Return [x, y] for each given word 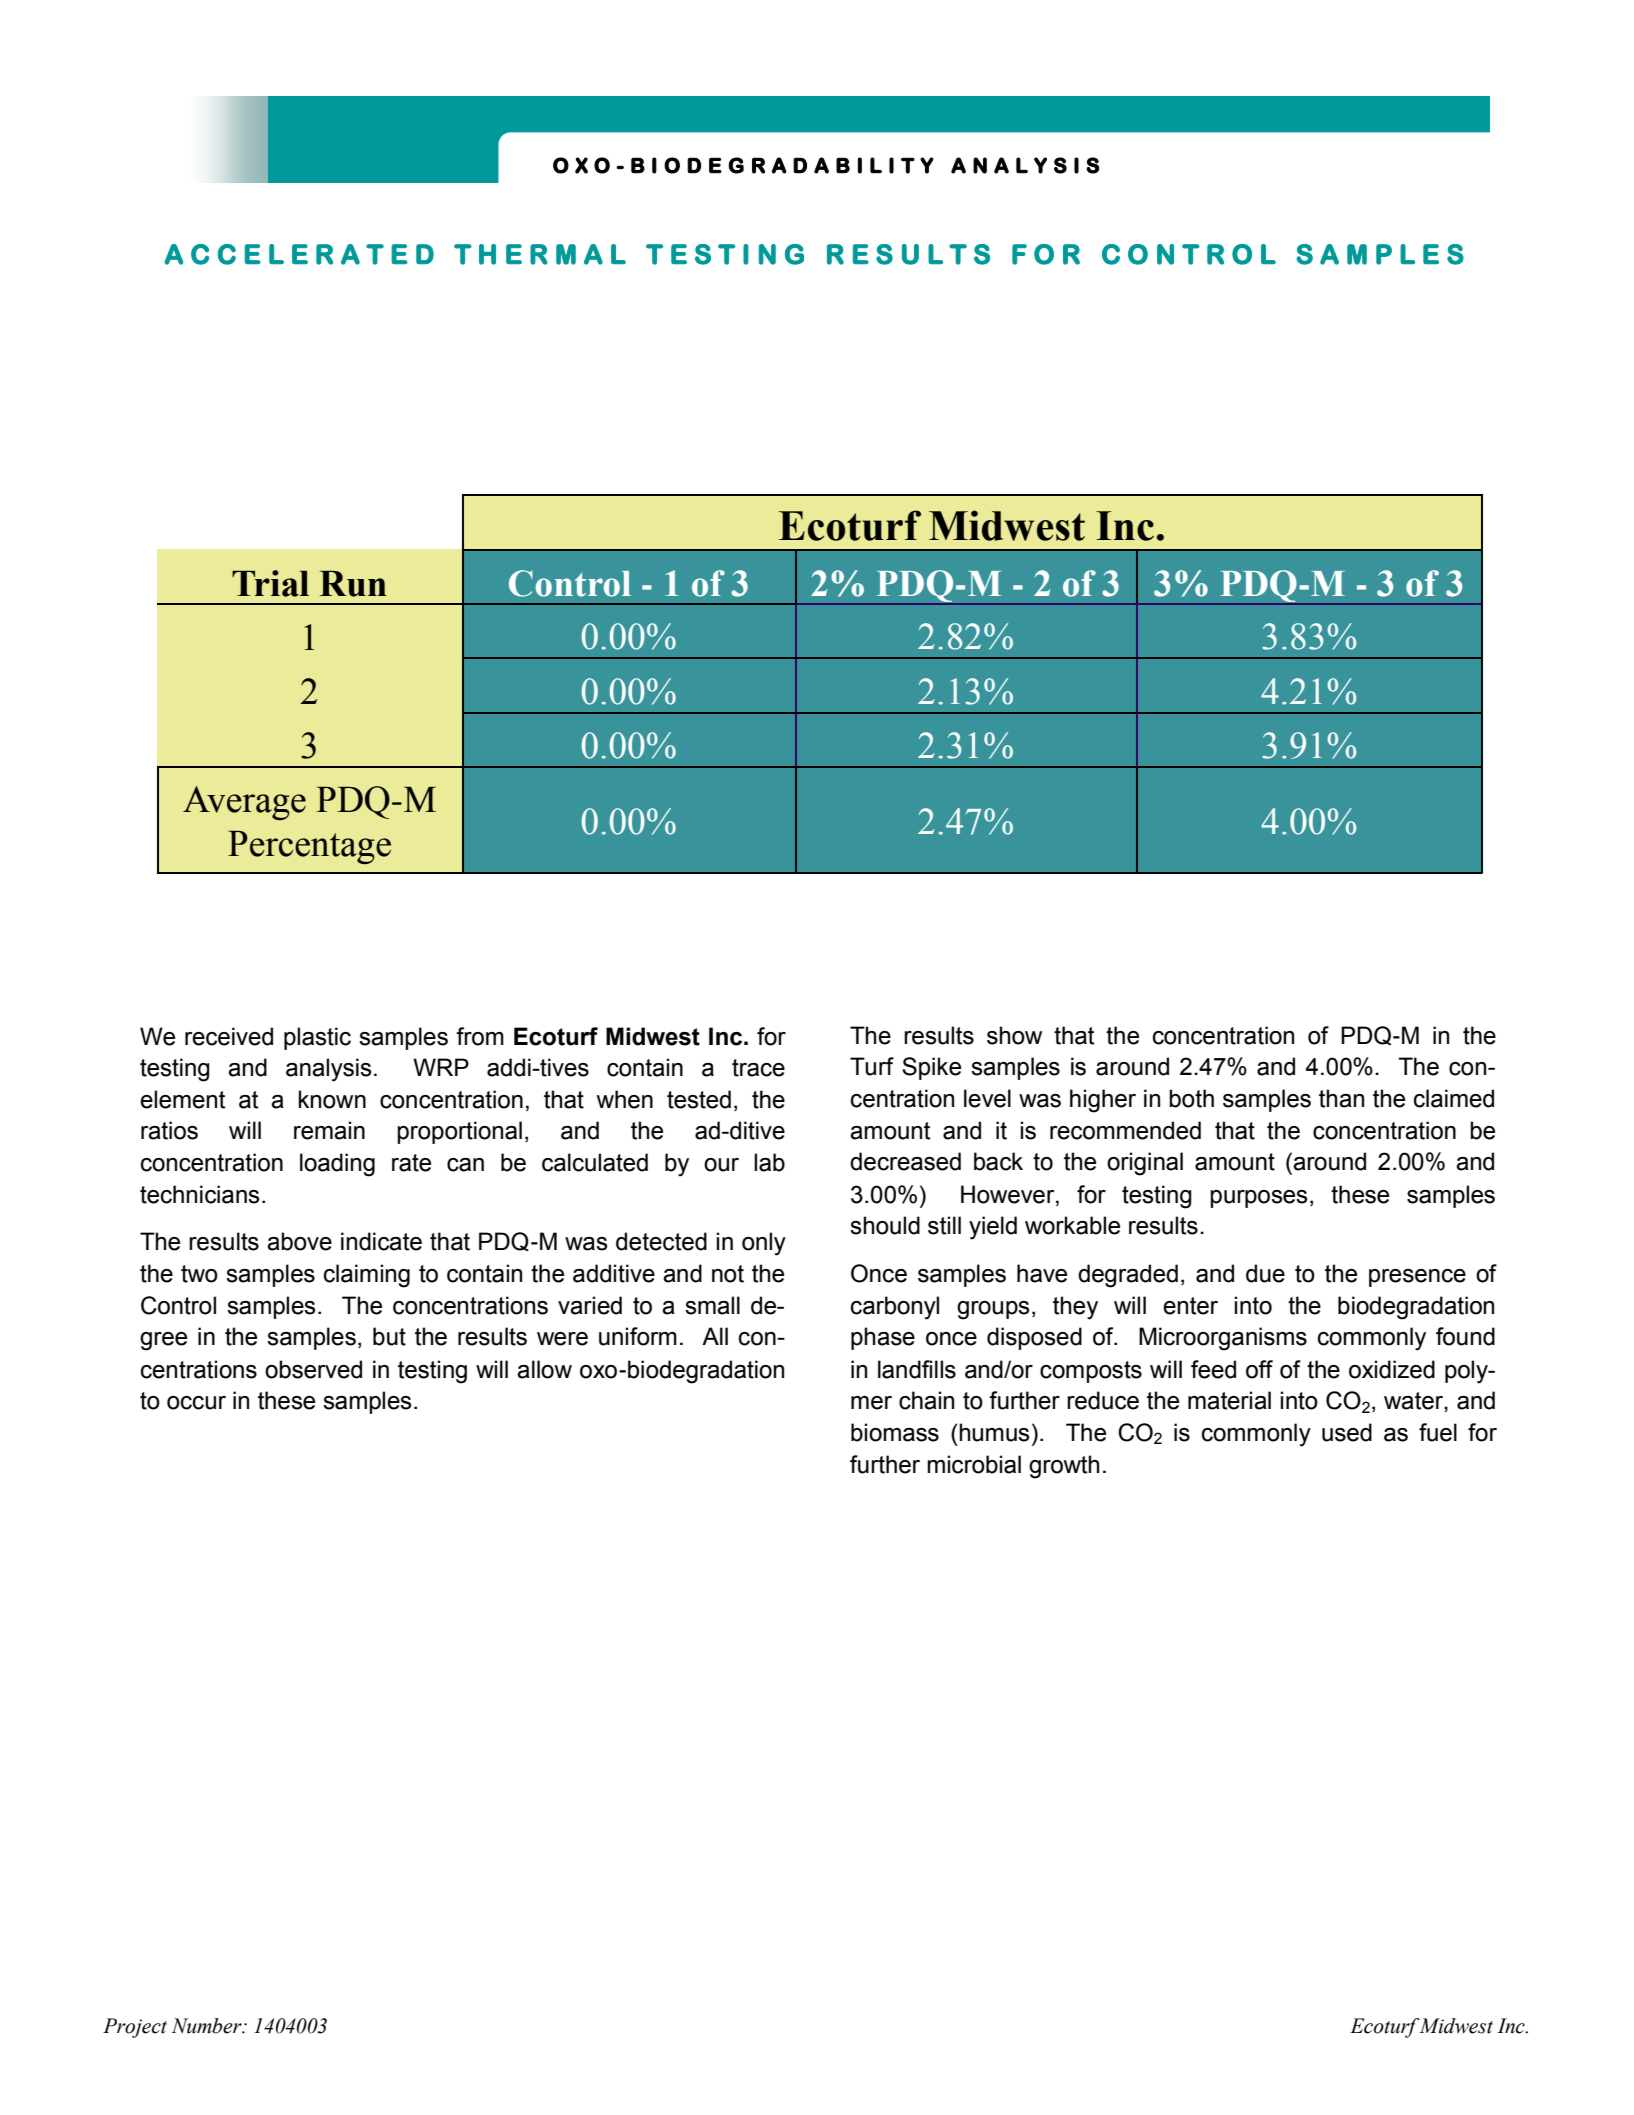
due [1265, 1273]
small [712, 1305]
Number [207, 2026]
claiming [367, 1276]
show [1014, 1035]
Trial [270, 583]
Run [353, 584]
